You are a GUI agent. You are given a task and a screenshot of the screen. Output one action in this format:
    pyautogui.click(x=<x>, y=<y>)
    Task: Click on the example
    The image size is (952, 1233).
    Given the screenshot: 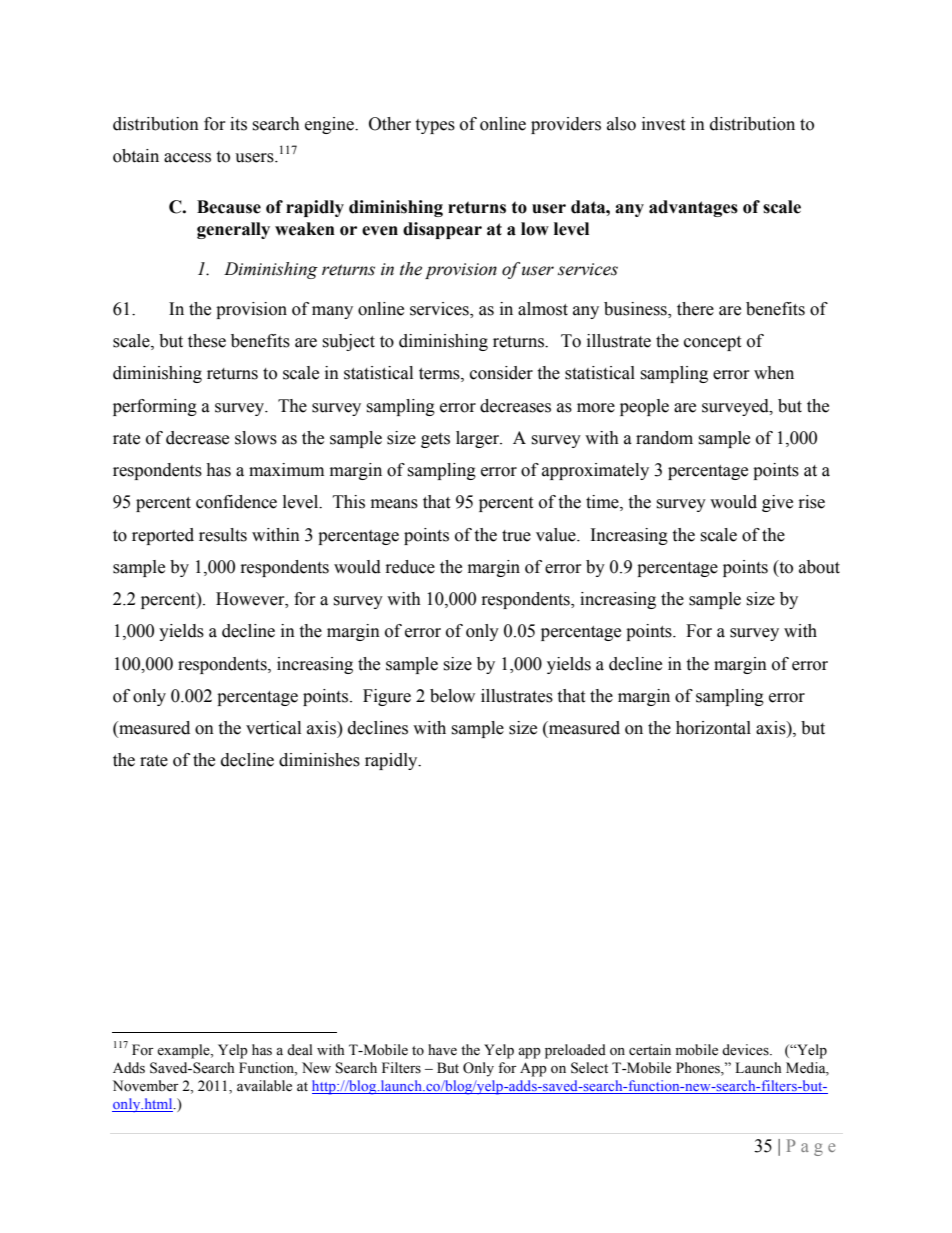 What is the action you would take?
    pyautogui.click(x=184, y=1051)
